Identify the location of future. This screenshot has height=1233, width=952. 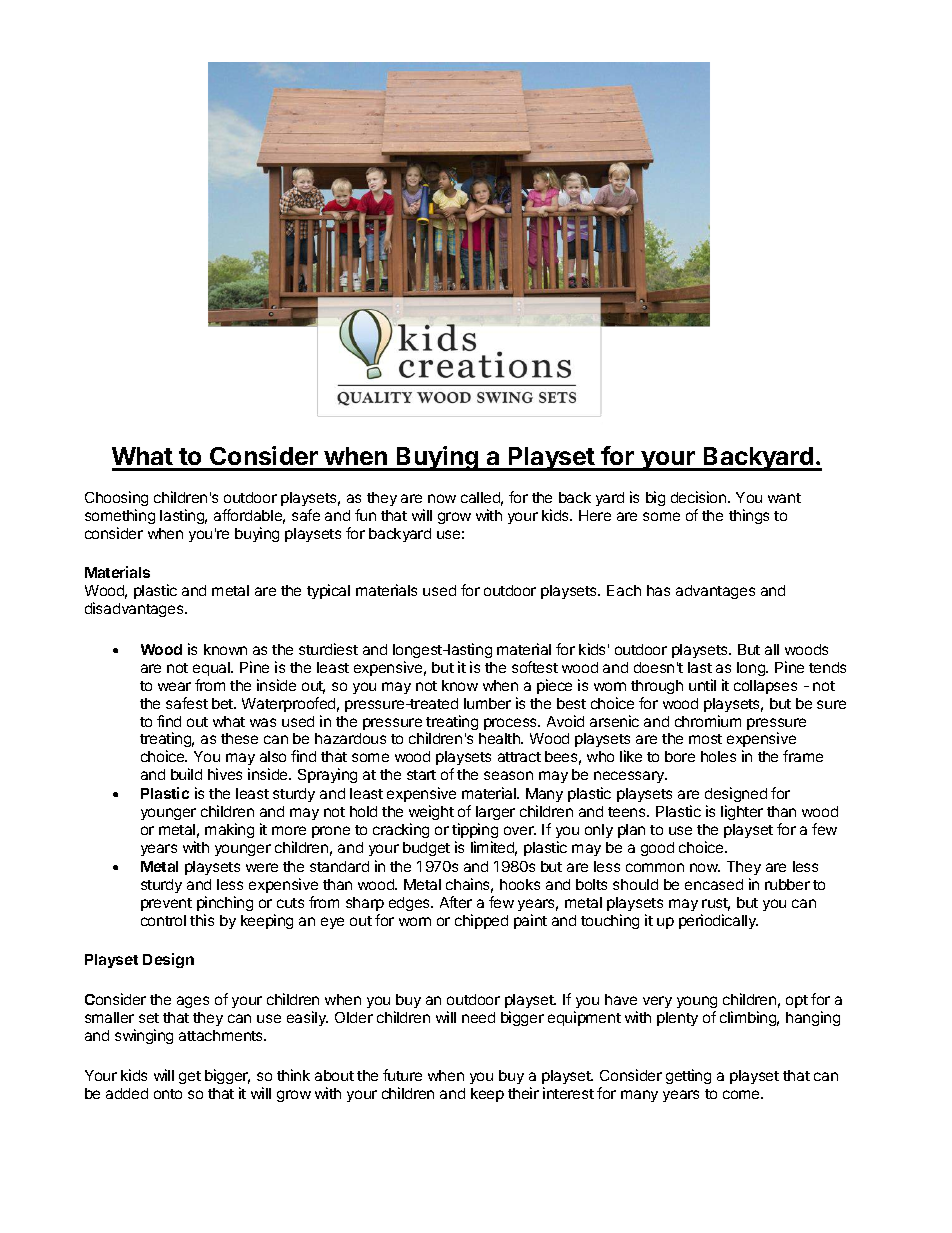
(402, 1075).
